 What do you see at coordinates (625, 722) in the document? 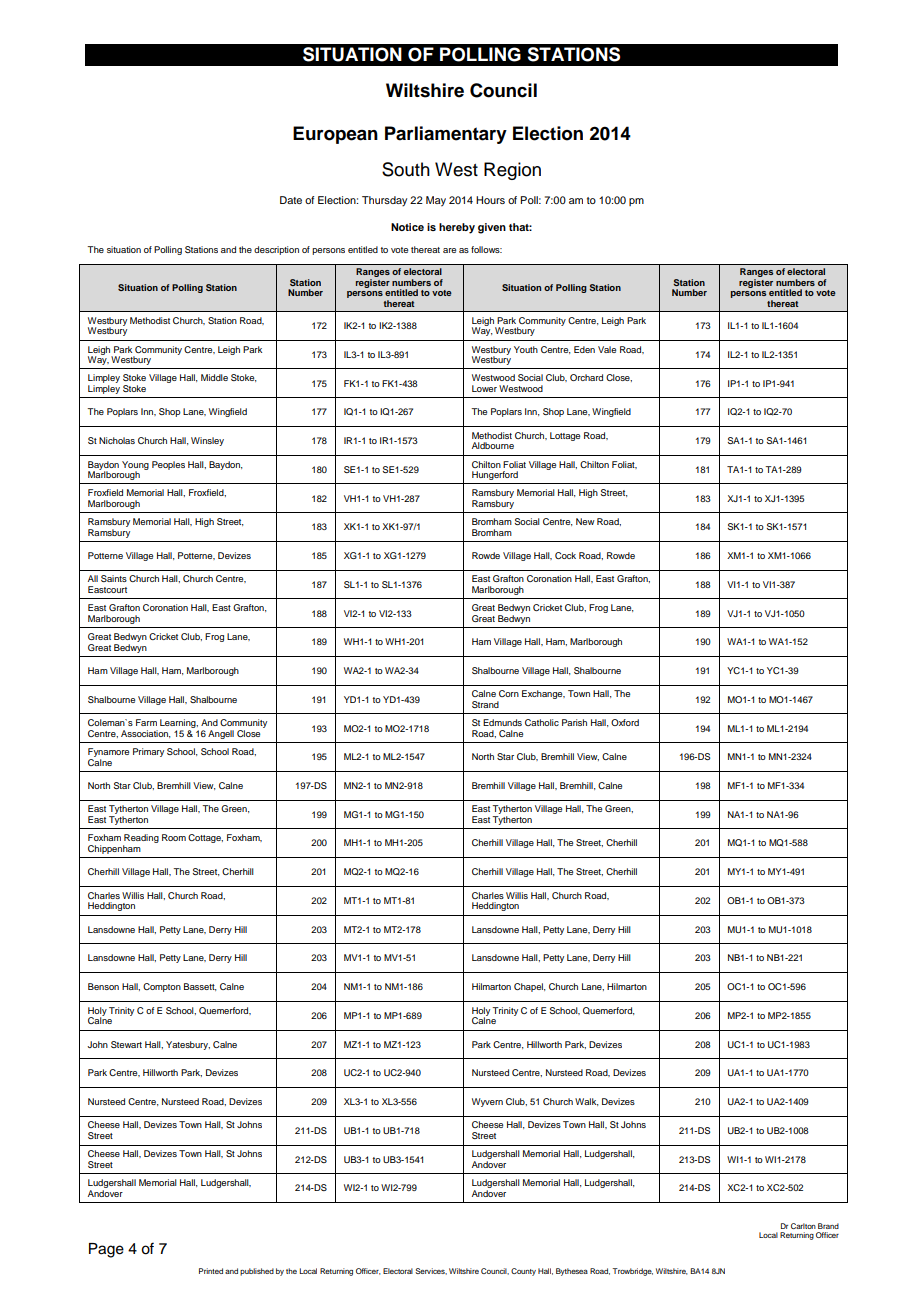
I see `Oxford` at bounding box center [625, 722].
